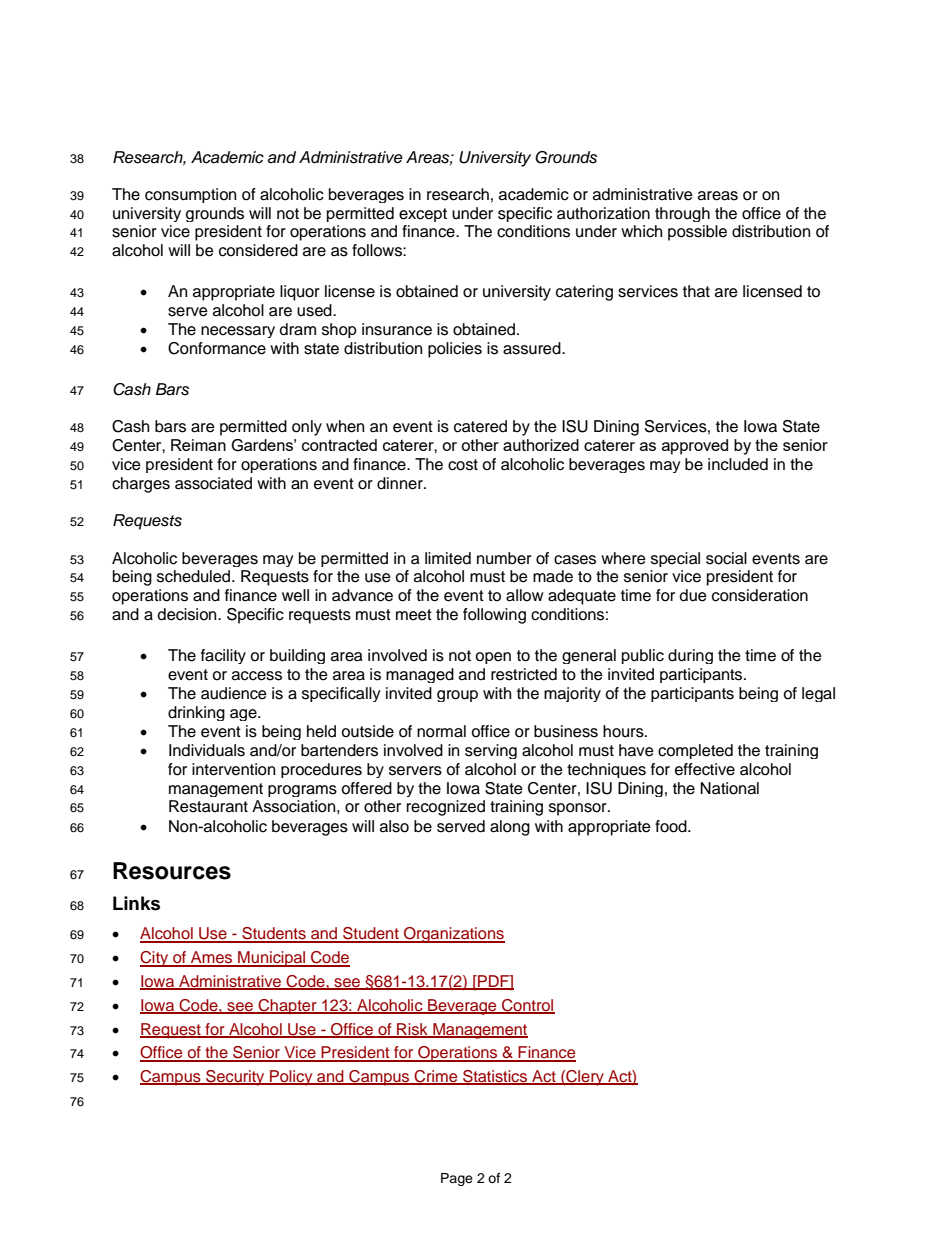 This document has height=1233, width=952. I want to click on consumption, so click(190, 195).
